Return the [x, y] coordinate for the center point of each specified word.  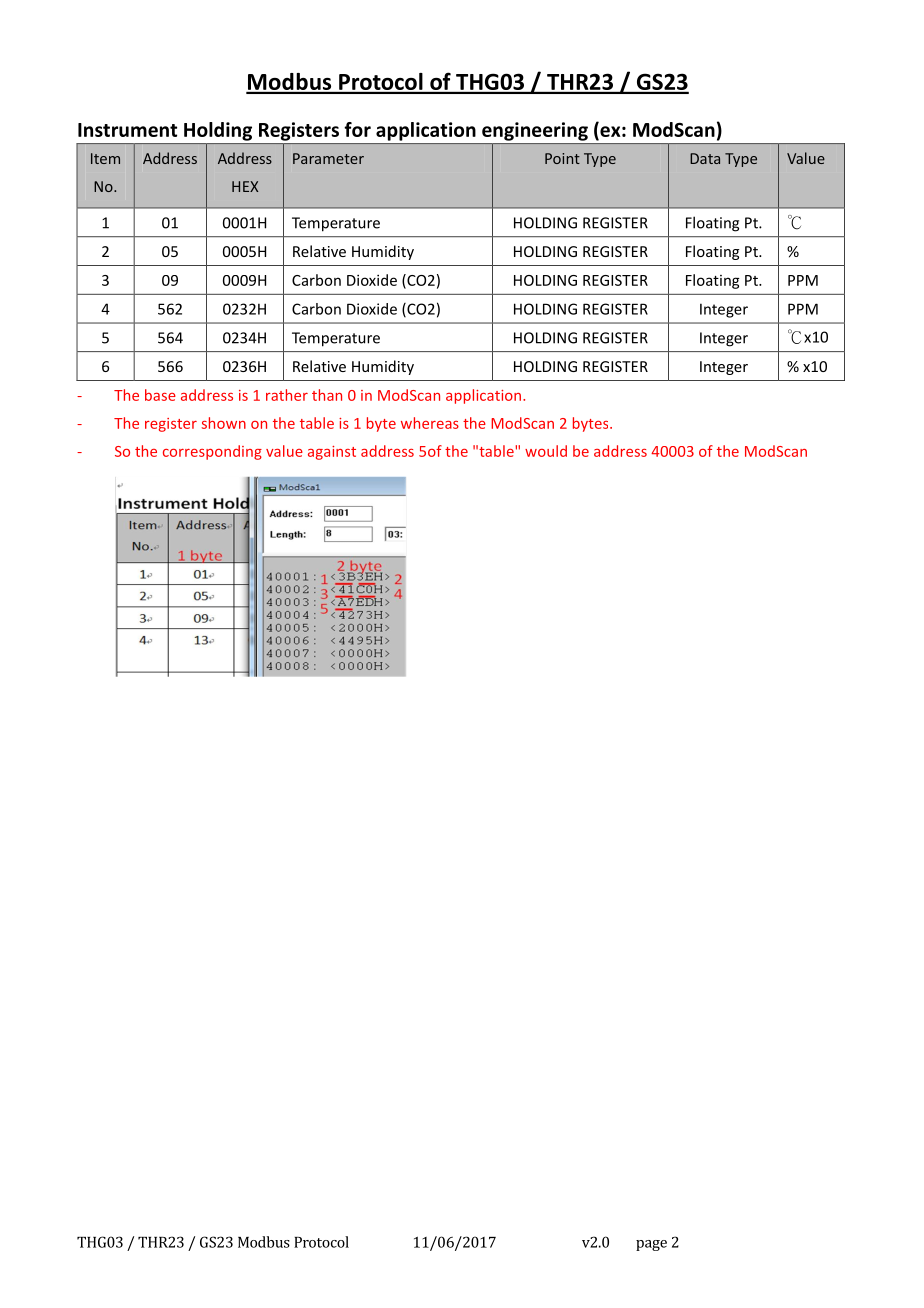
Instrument [127, 130]
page [651, 1245]
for [357, 129]
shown [224, 423]
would [546, 451]
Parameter [328, 158]
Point [562, 158]
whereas [430, 423]
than [327, 395]
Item [105, 158]
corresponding [212, 452]
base [160, 395]
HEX [245, 186]
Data [705, 158]
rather [287, 395]
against [332, 453]
